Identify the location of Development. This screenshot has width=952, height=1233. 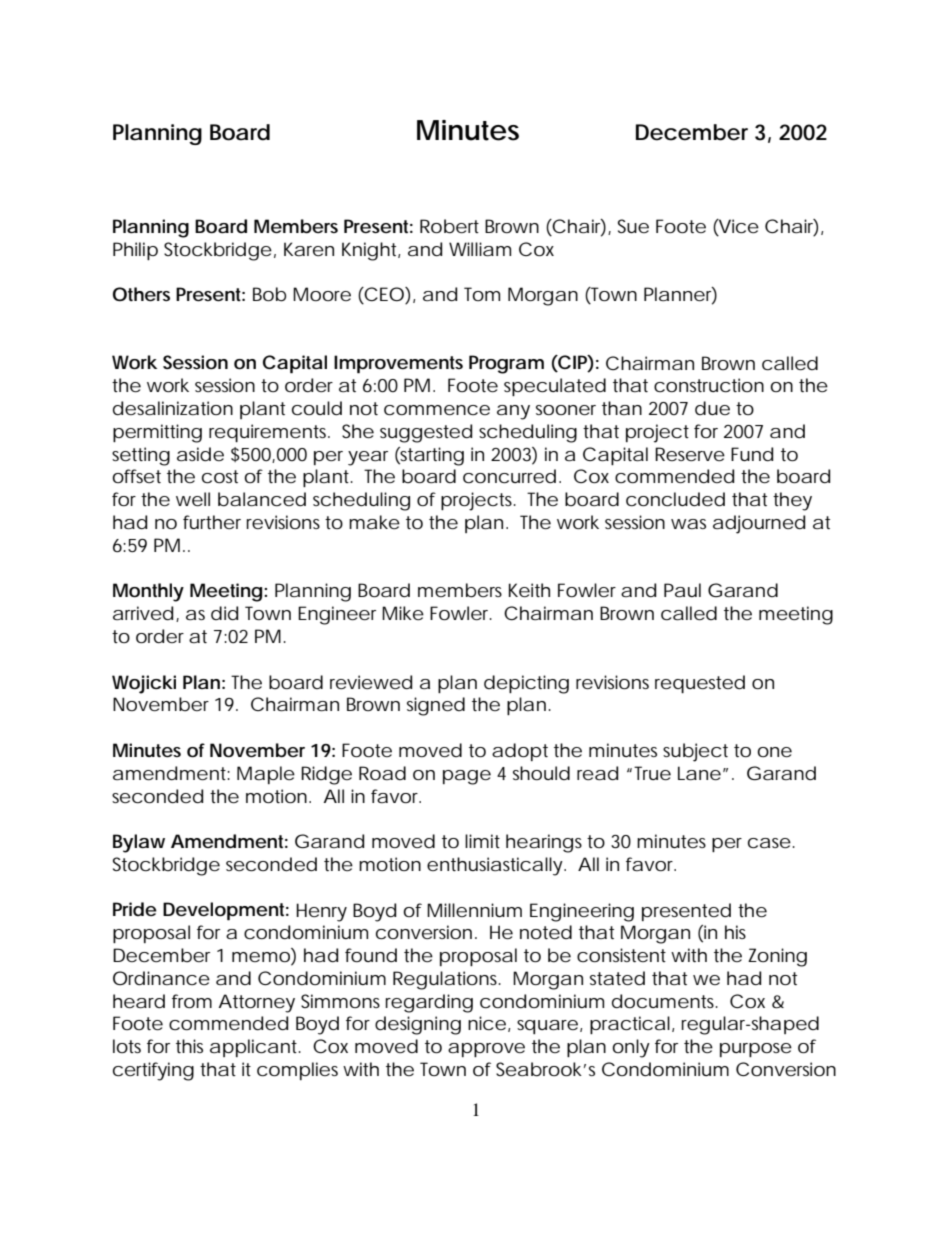
(226, 911).
